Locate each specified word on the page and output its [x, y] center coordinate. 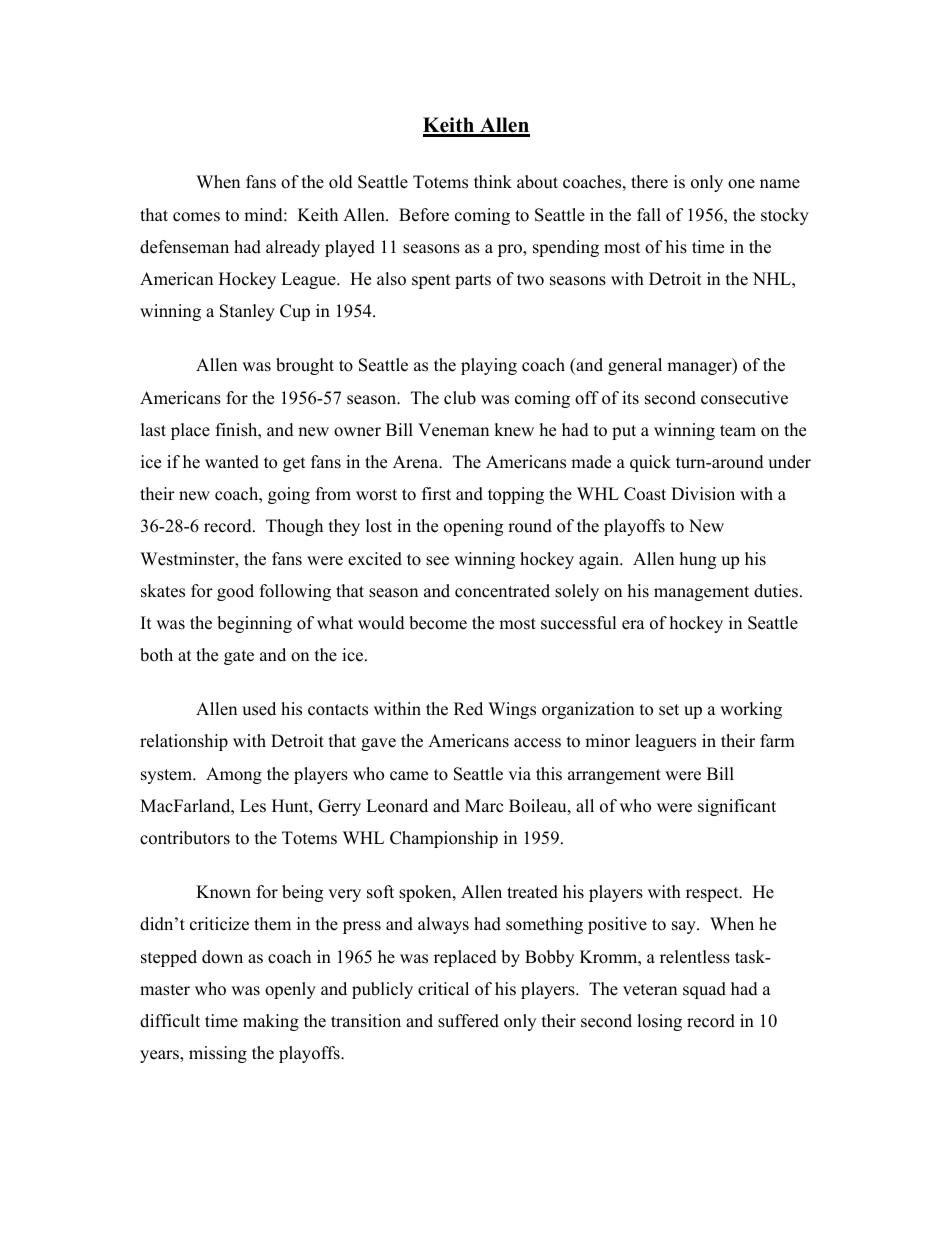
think [493, 181]
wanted [232, 462]
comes [196, 217]
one [741, 184]
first [436, 494]
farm [777, 740]
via [519, 773]
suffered [468, 1021]
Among [234, 775]
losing [659, 1022]
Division [703, 494]
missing [218, 1054]
